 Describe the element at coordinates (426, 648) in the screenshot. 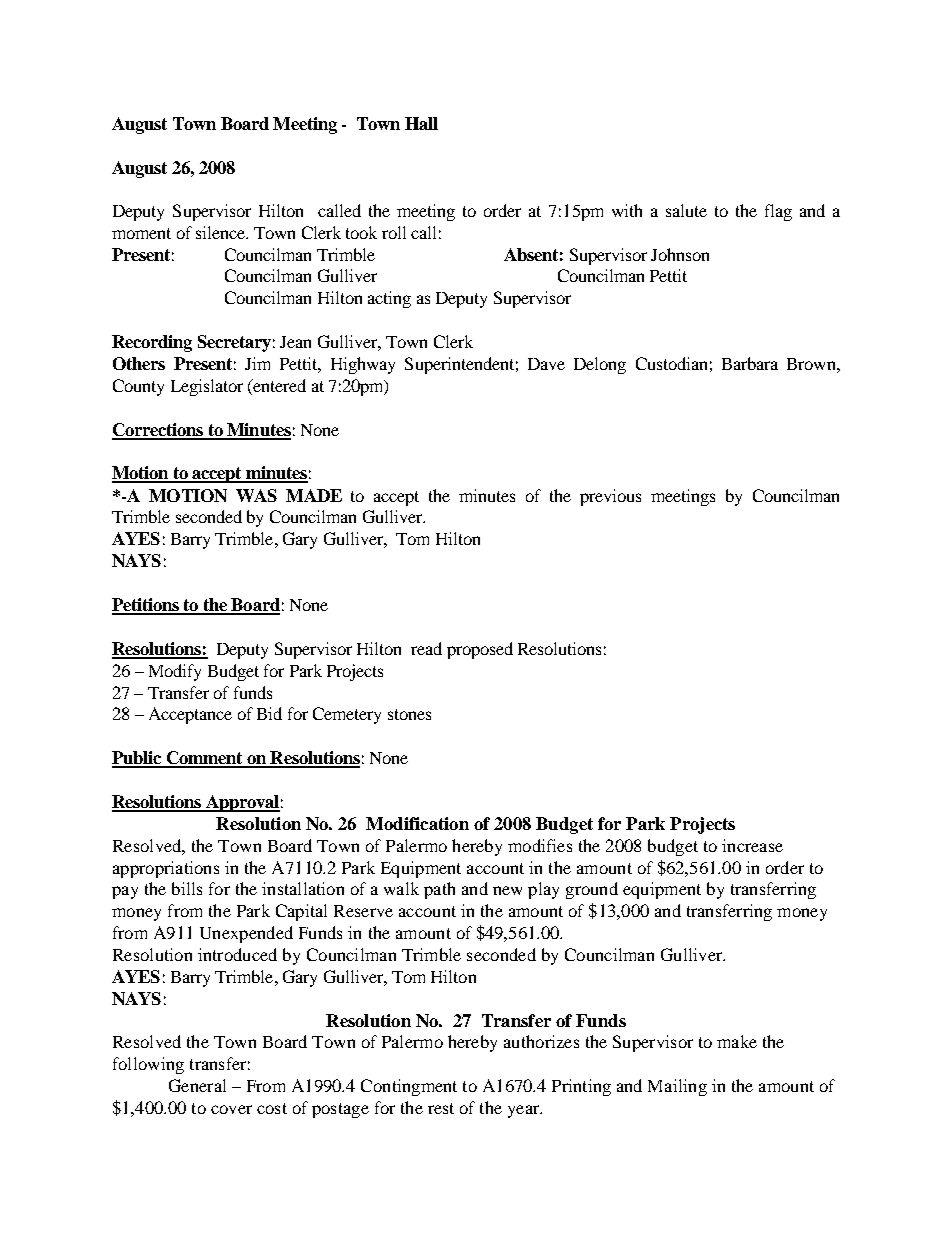

I see `read` at that location.
